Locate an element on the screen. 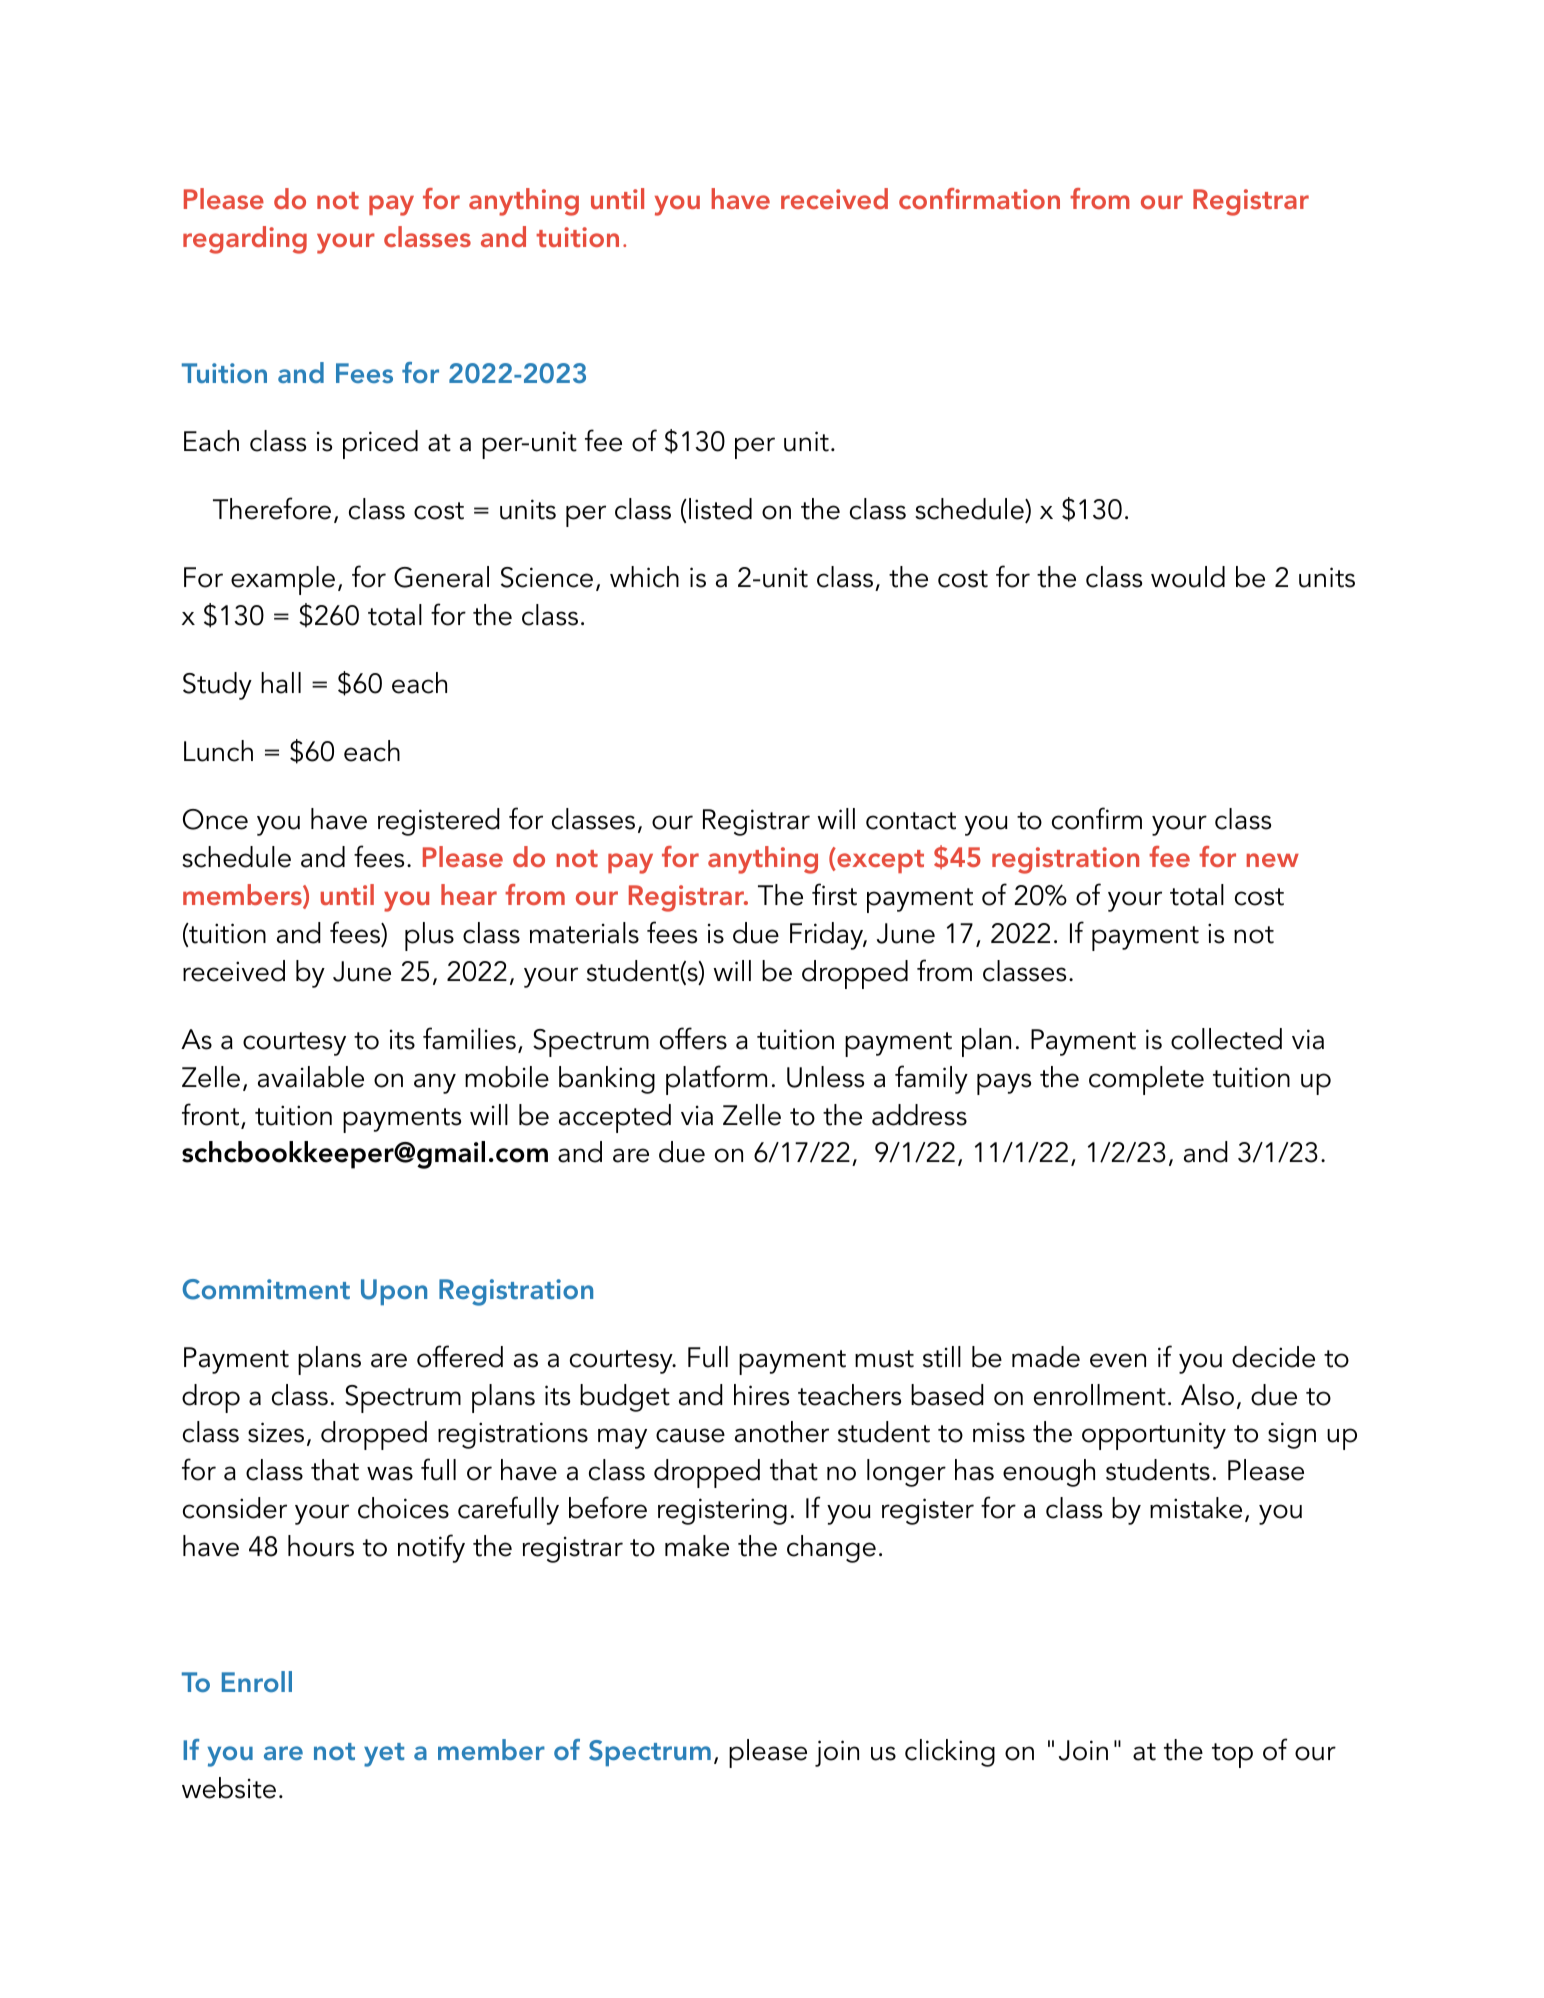 The width and height of the screenshot is (1544, 1998). contact is located at coordinates (911, 821).
